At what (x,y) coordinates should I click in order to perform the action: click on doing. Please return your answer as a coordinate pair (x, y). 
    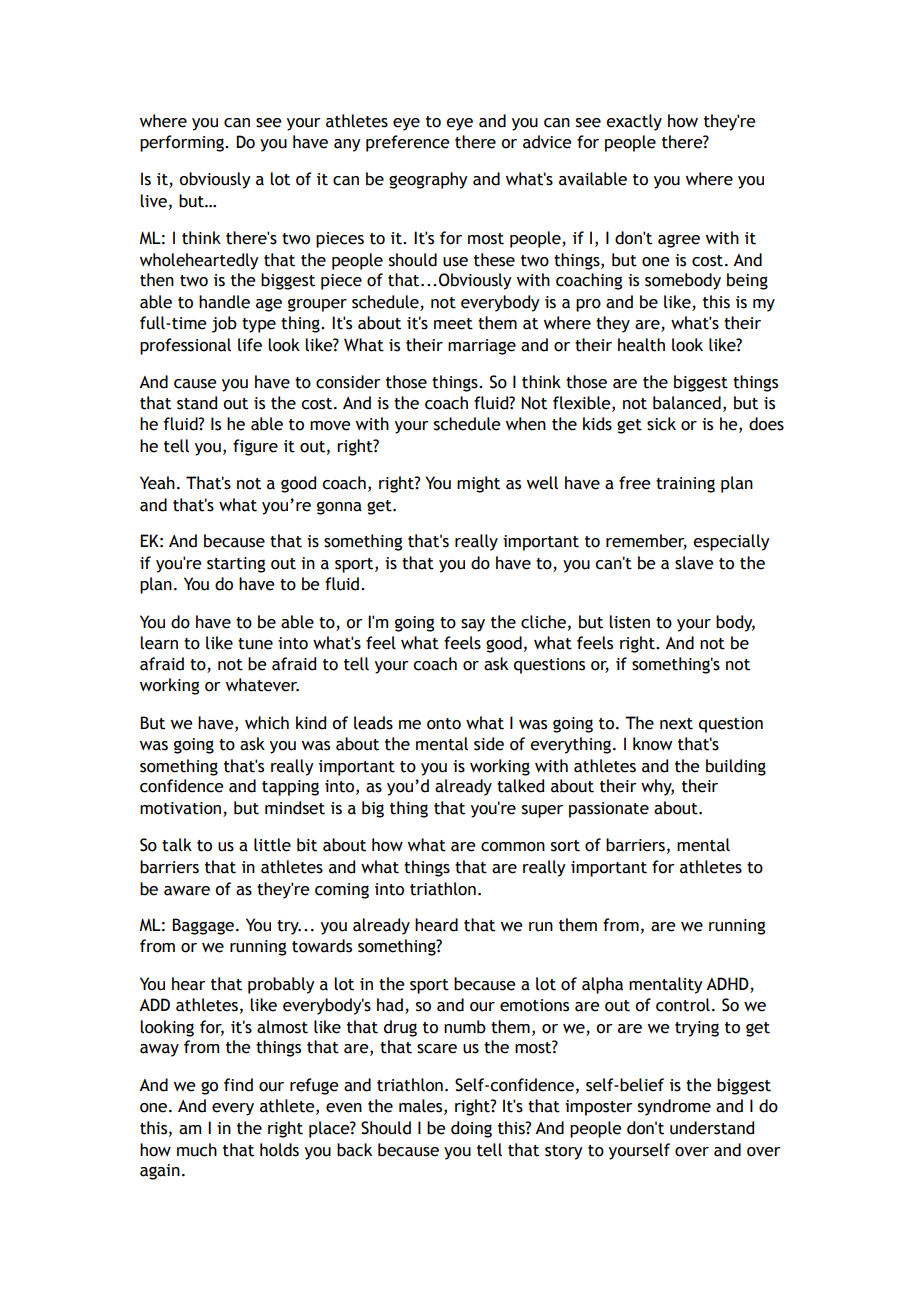
    Looking at the image, I should click on (471, 1129).
